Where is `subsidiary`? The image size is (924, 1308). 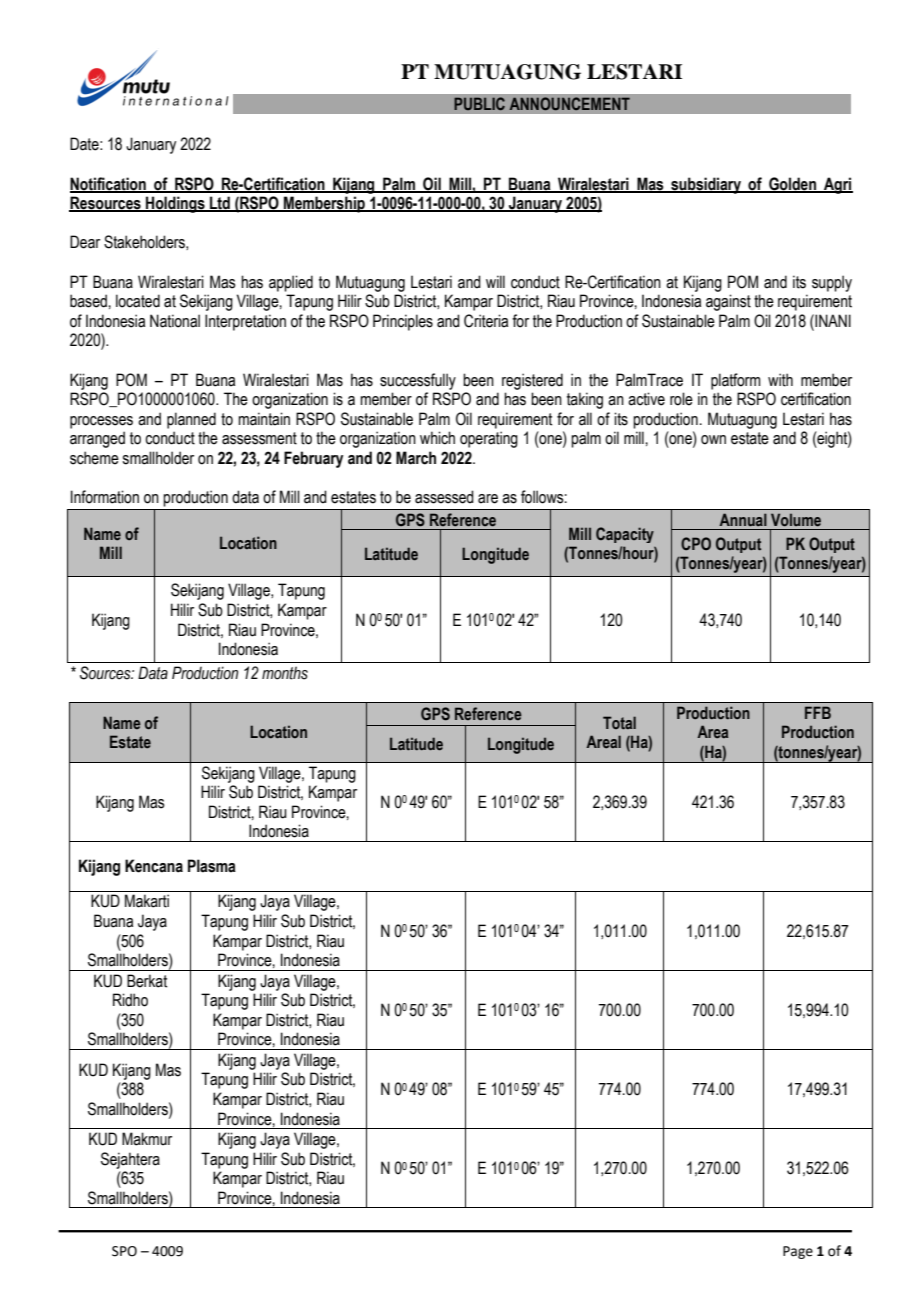 subsidiary is located at coordinates (706, 185).
